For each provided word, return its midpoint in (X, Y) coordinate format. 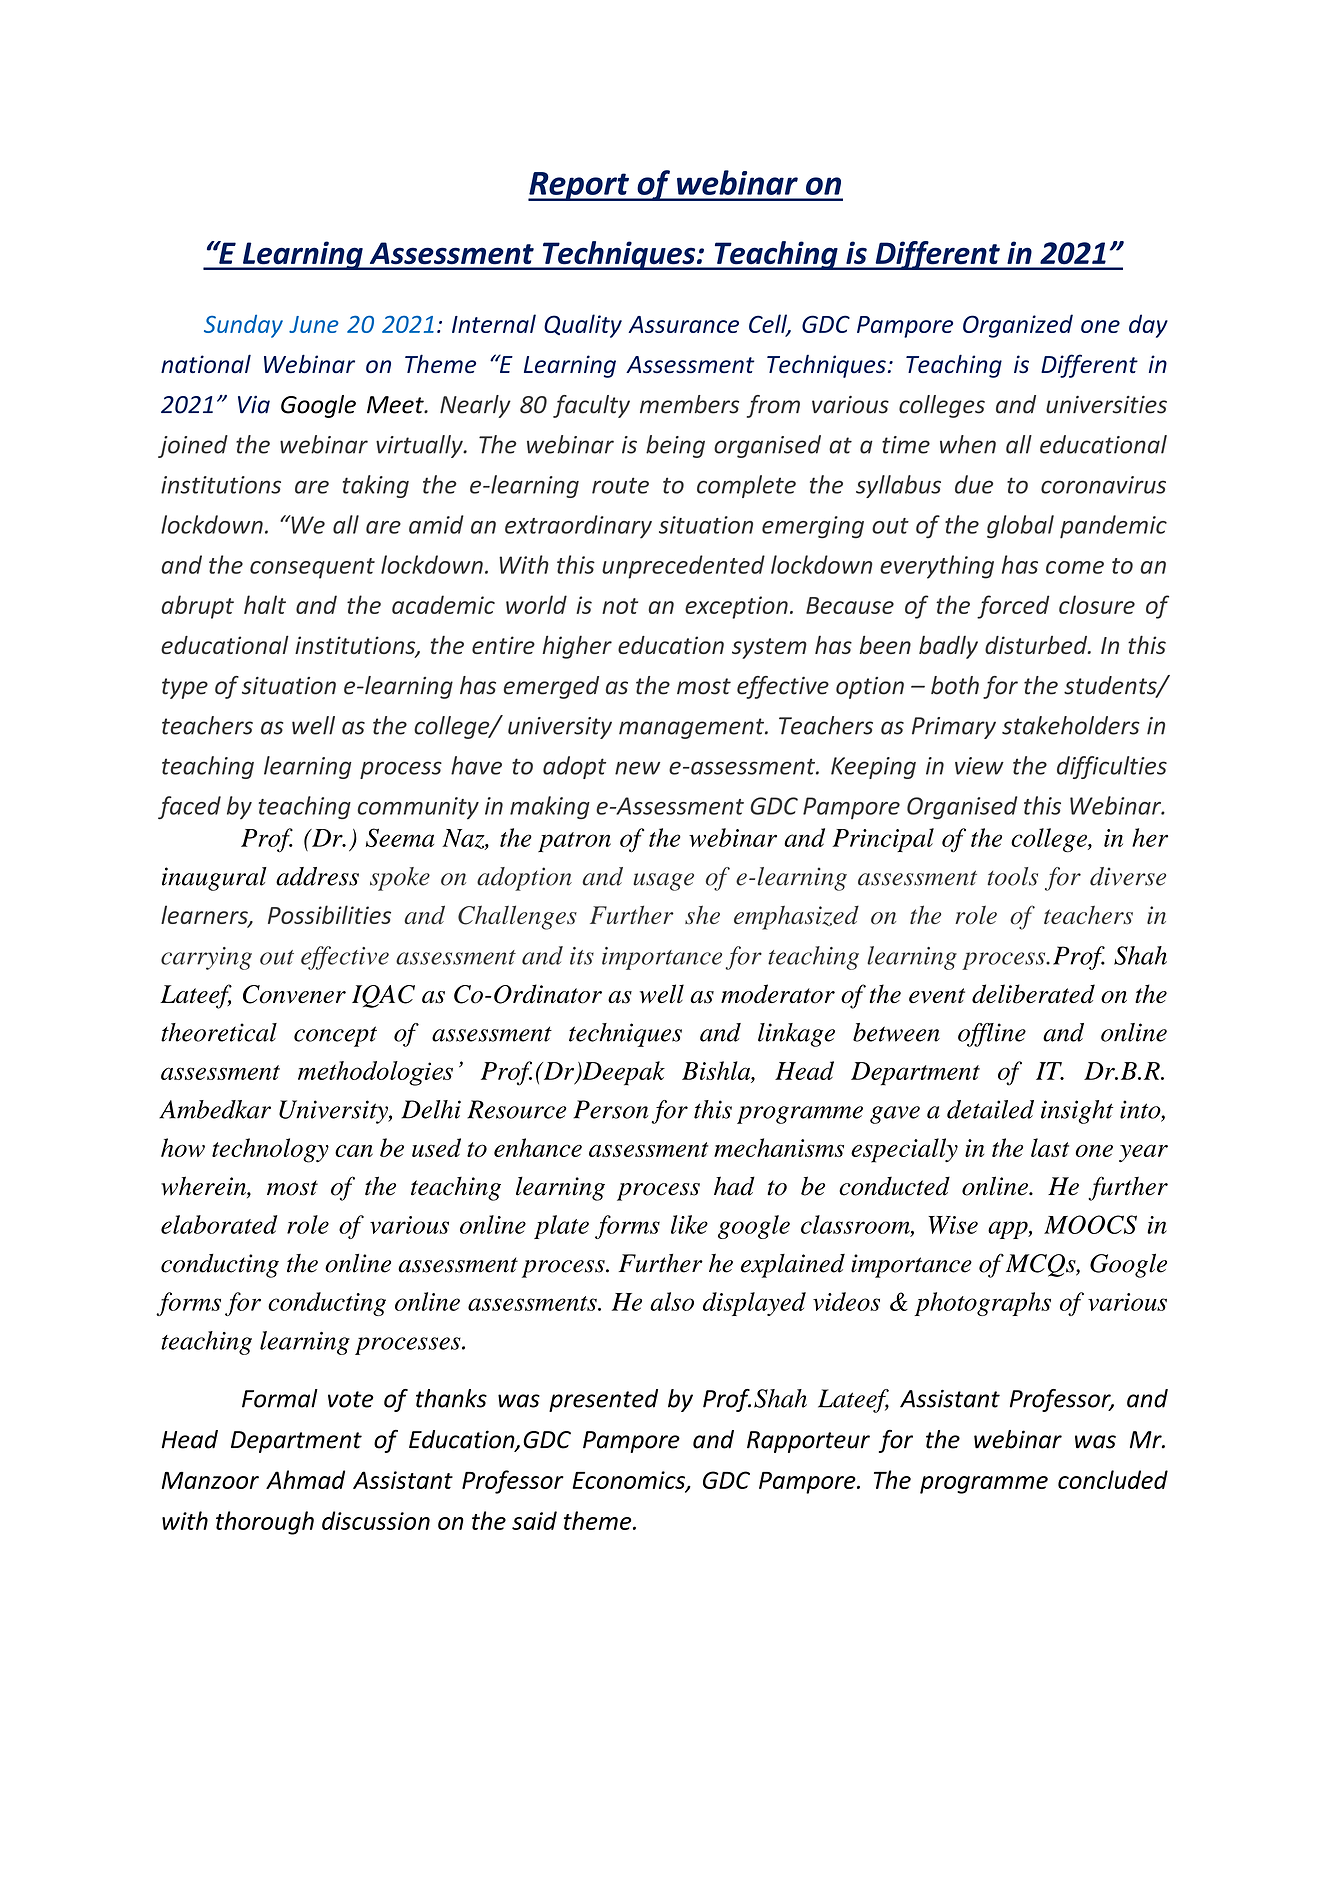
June (314, 324)
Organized (1018, 326)
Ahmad (305, 1479)
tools (1012, 876)
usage (663, 882)
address (317, 876)
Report (579, 186)
